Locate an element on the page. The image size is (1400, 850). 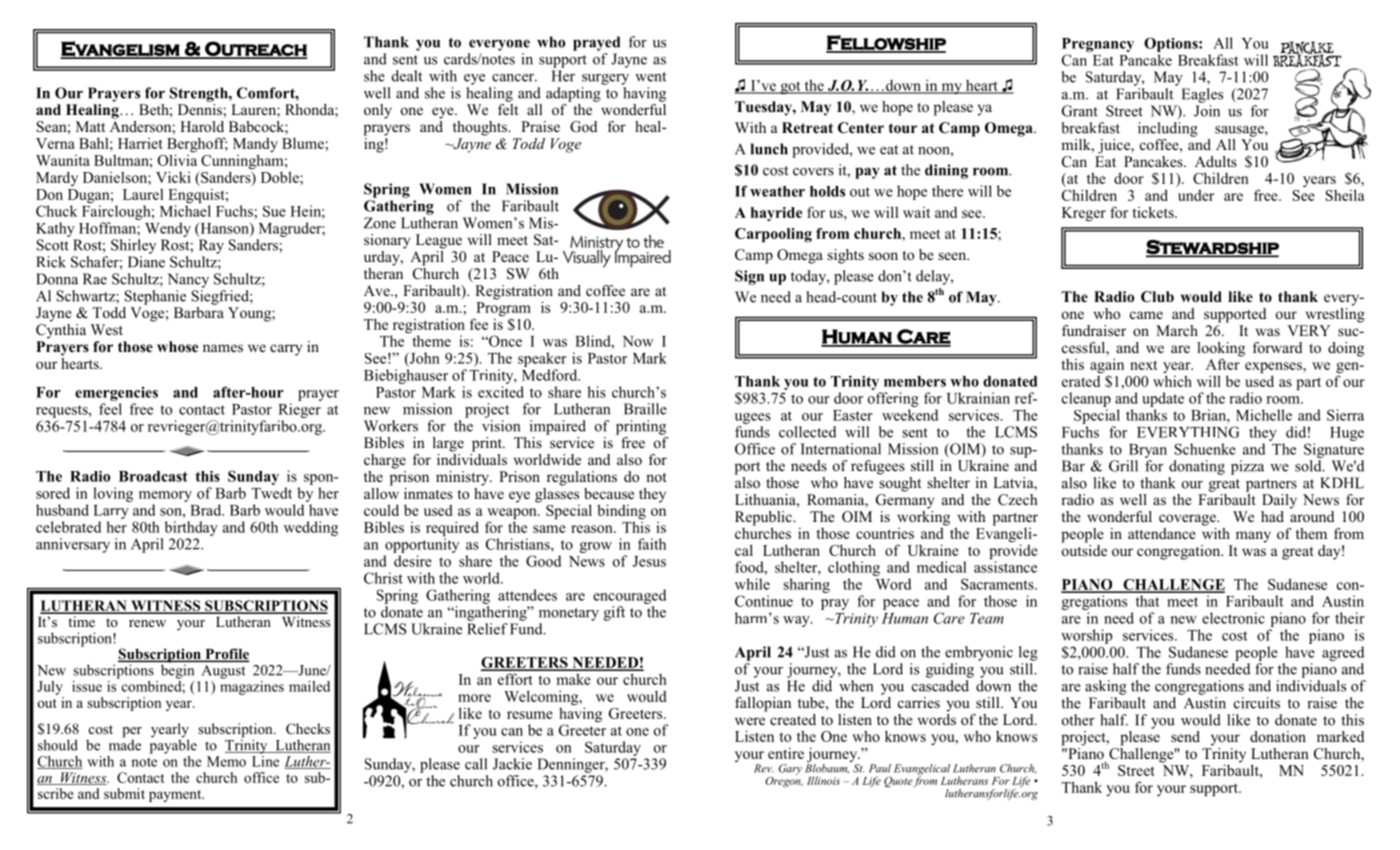
March is located at coordinates (1177, 330).
